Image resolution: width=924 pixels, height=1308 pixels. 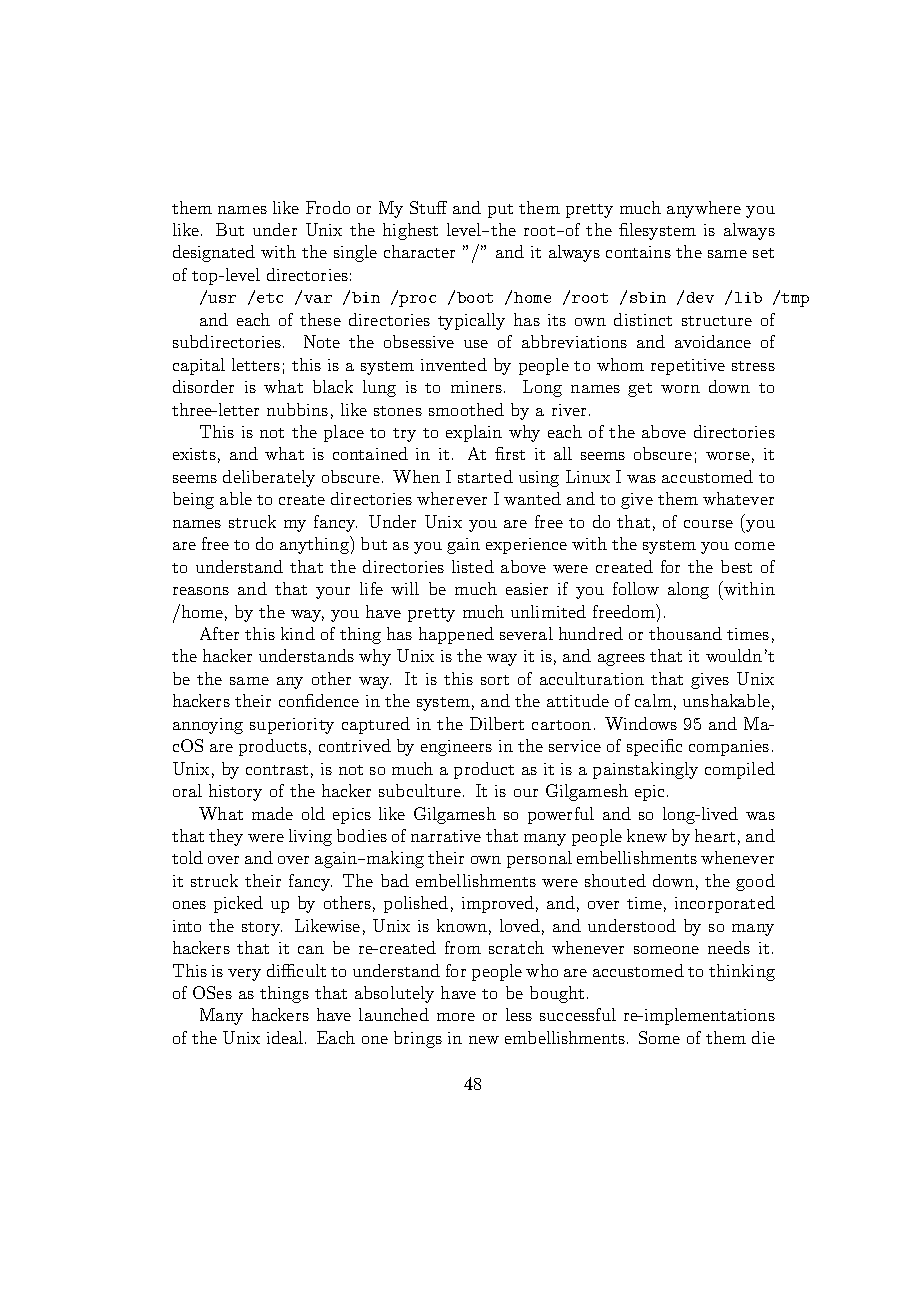 What do you see at coordinates (704, 209) in the page?
I see `anywhere` at bounding box center [704, 209].
